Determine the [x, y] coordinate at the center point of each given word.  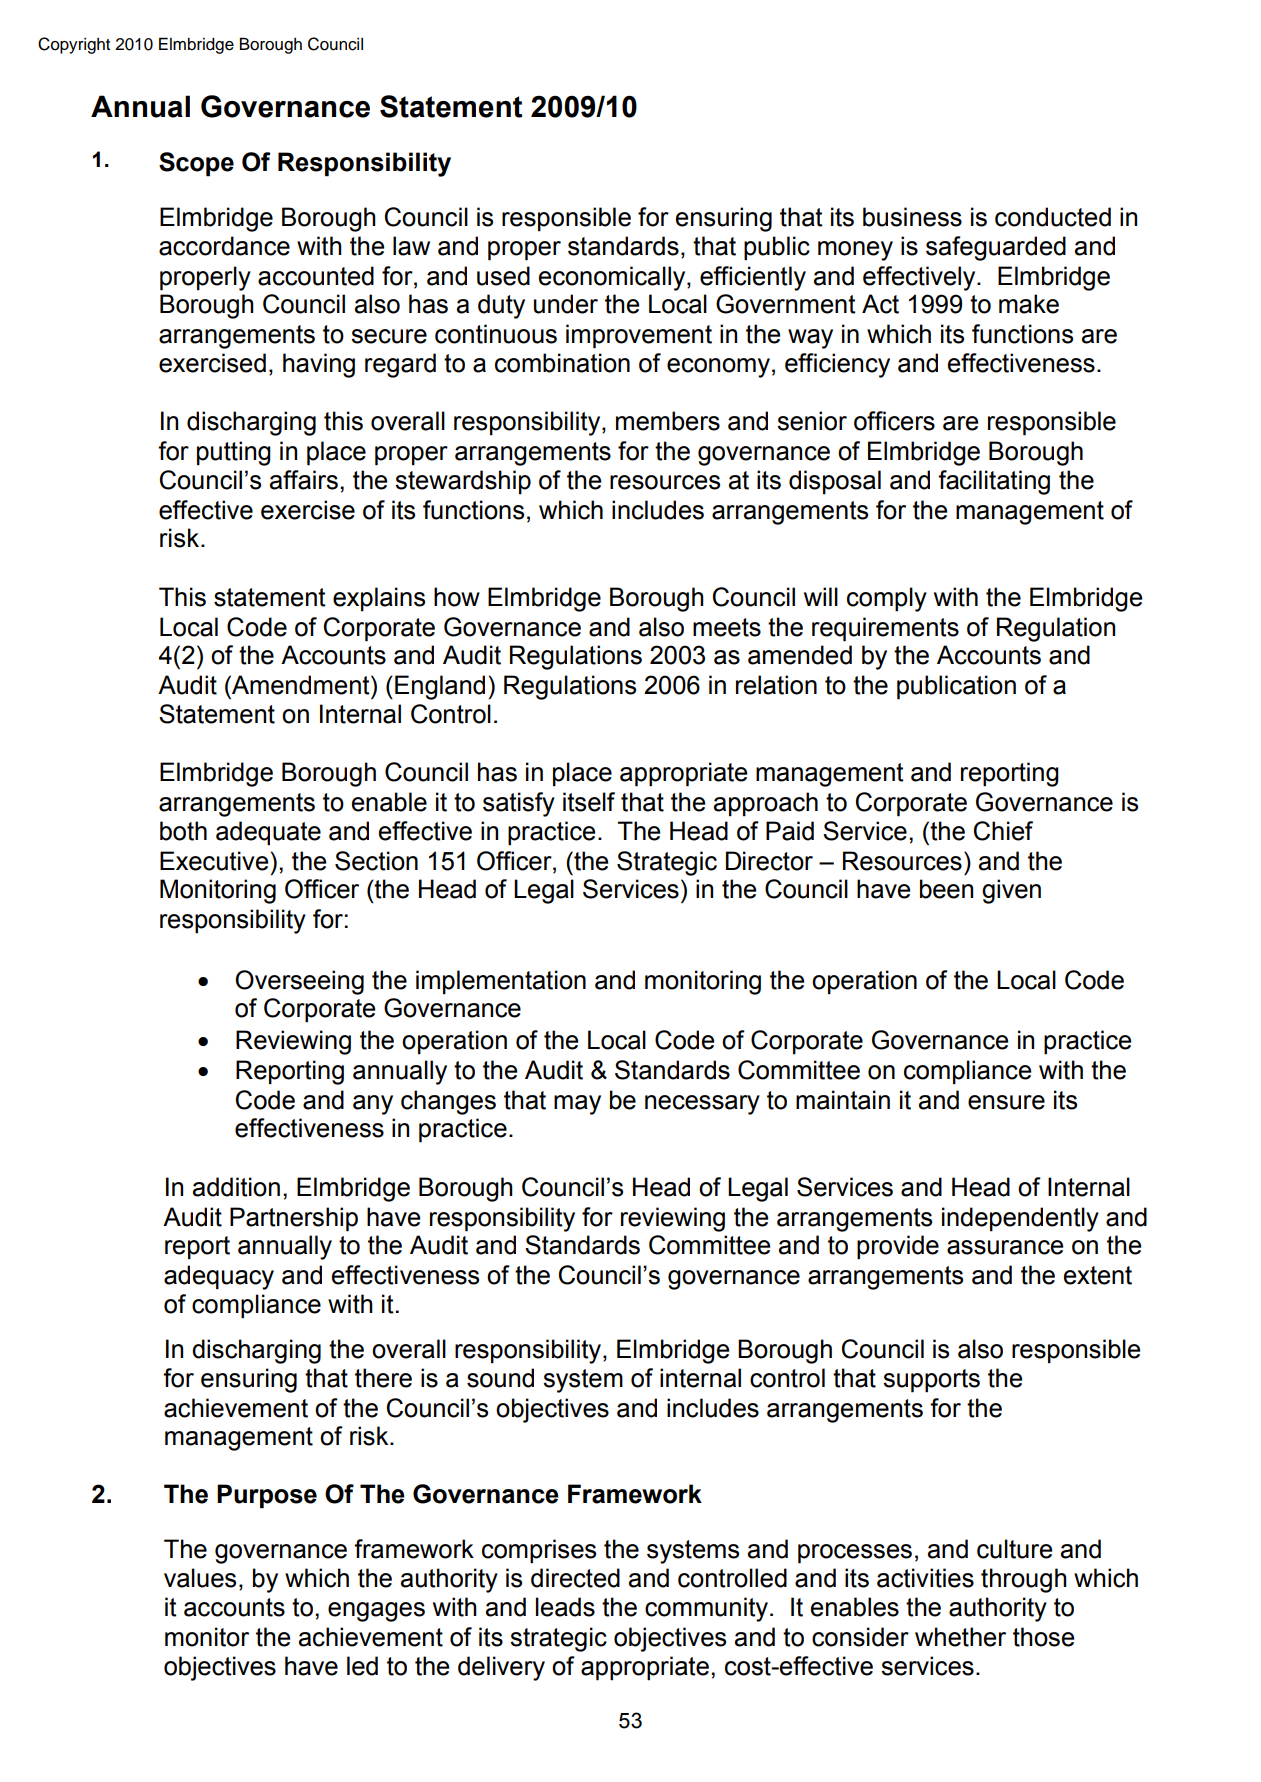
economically [613, 278]
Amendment [301, 685]
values [200, 1578]
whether [960, 1637]
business [912, 217]
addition [236, 1187]
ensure [1006, 1102]
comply [887, 599]
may [577, 1105]
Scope [196, 164]
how [457, 597]
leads [565, 1607]
